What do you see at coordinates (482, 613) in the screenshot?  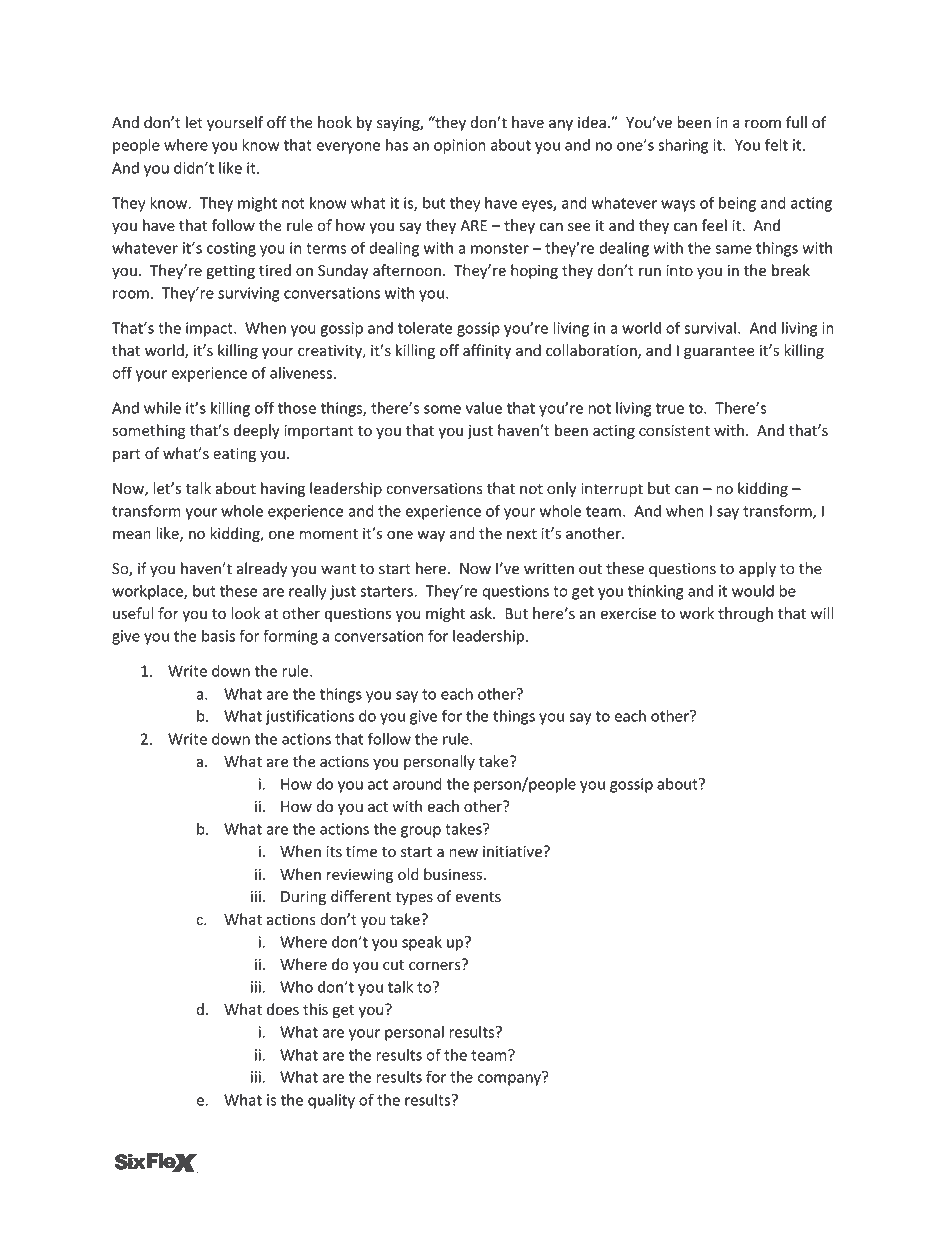 I see `ask` at bounding box center [482, 613].
